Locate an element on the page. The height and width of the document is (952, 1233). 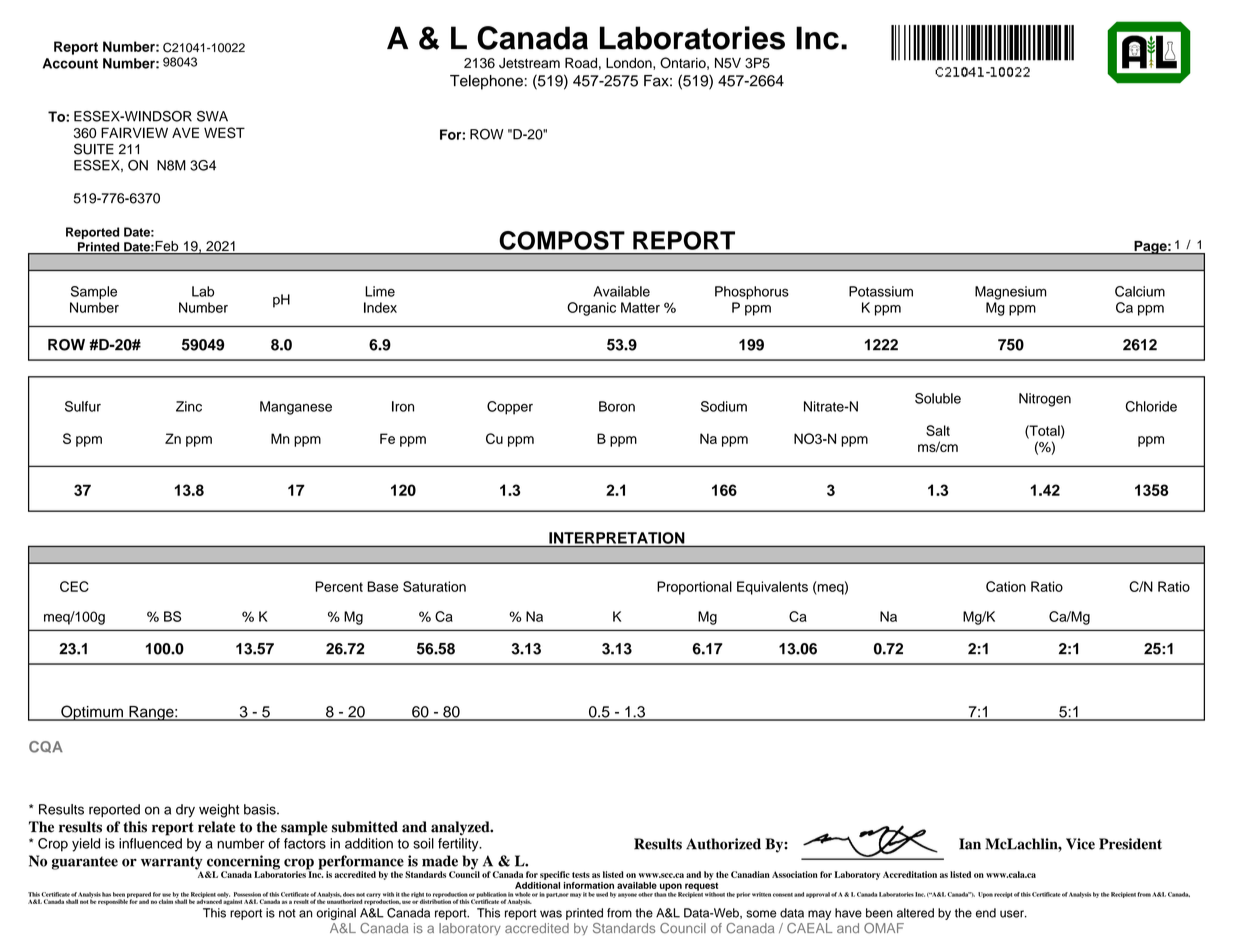
Possession is located at coordinates (247, 894).
